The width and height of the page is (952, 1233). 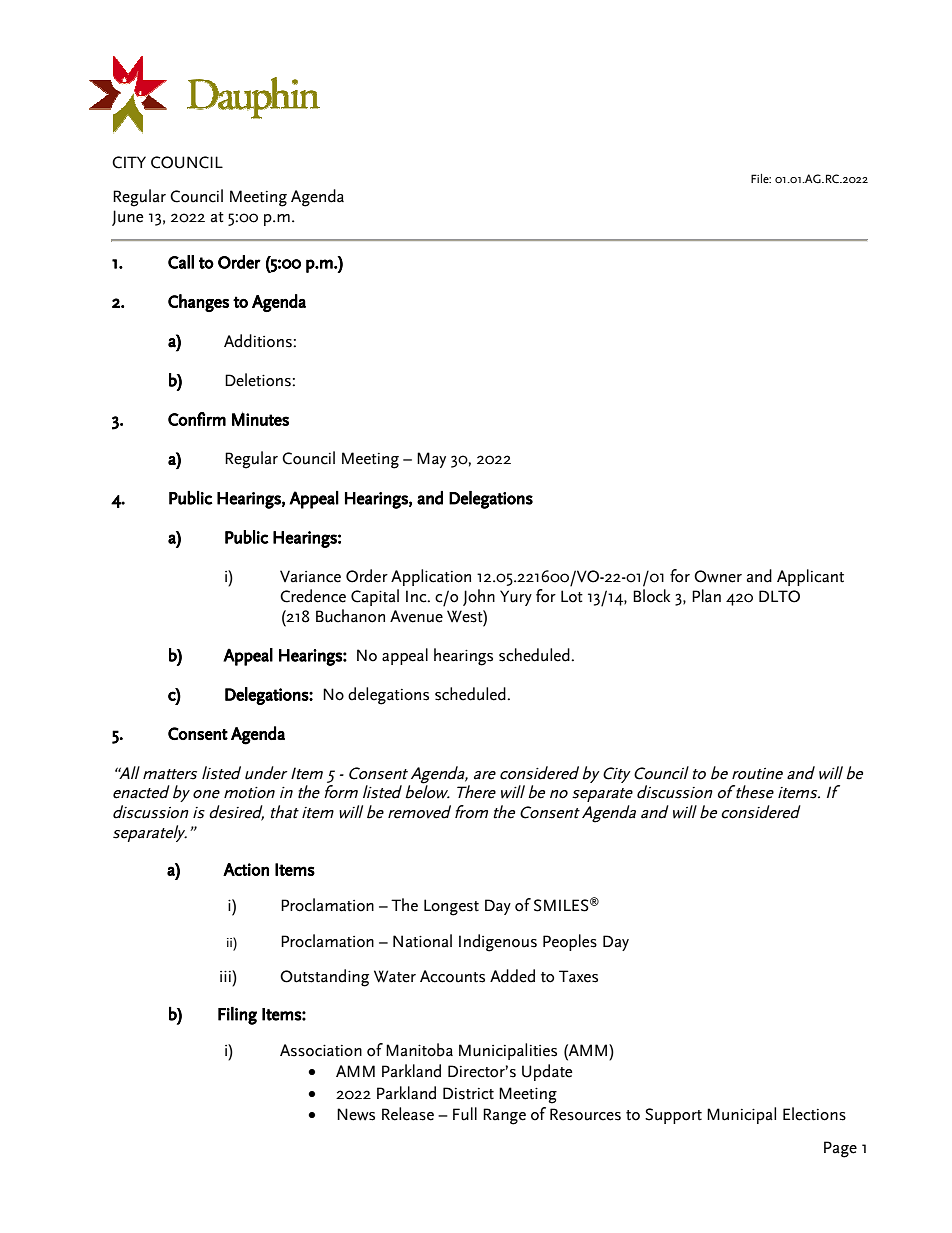 What do you see at coordinates (451, 907) in the page?
I see `Longest` at bounding box center [451, 907].
